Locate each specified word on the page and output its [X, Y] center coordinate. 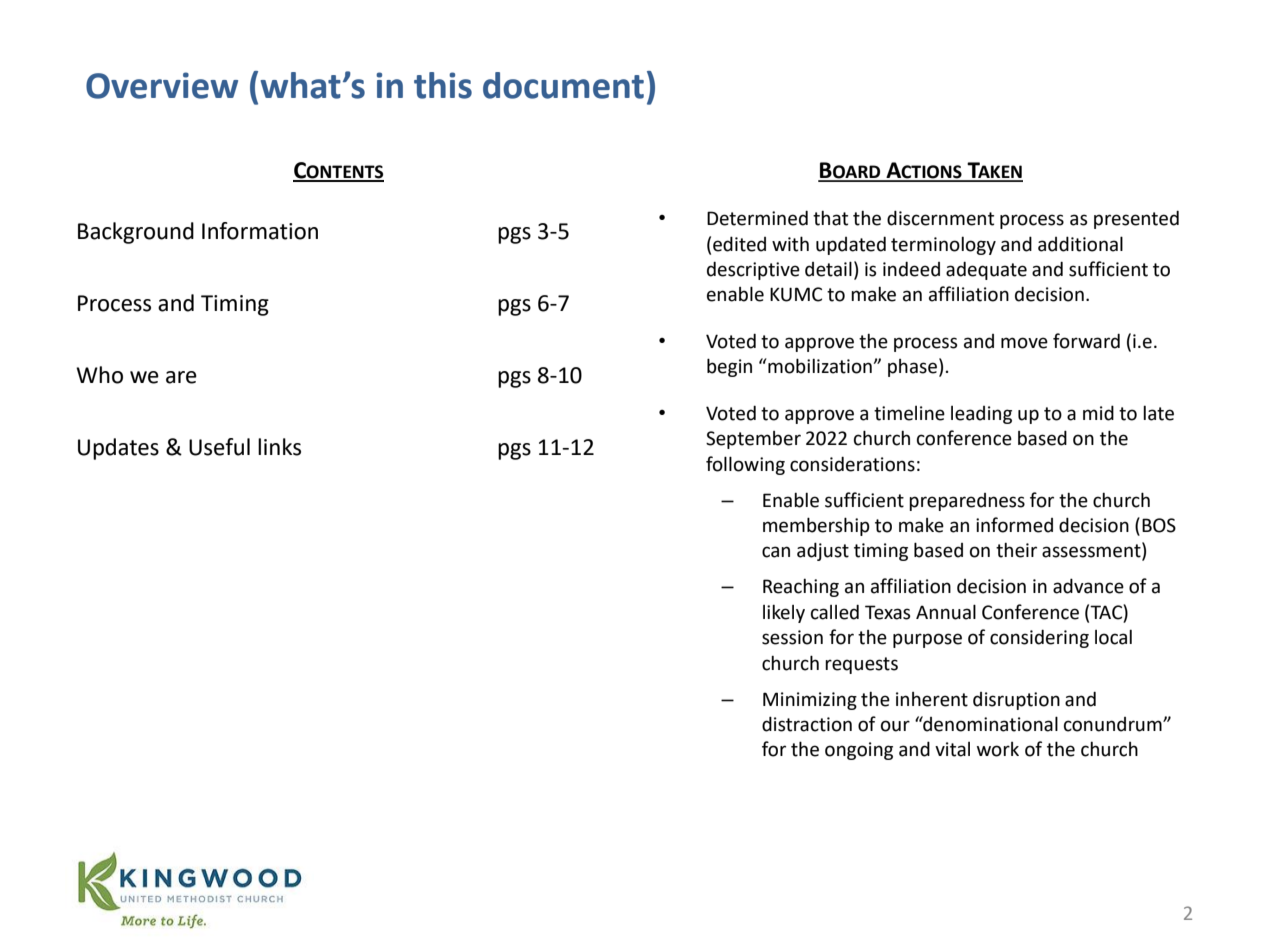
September [753, 440]
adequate [986, 270]
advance [1088, 586]
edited [739, 244]
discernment [940, 218]
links [279, 447]
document [563, 85]
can [776, 552]
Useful [219, 447]
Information [260, 231]
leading [981, 414]
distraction [807, 724]
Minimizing [810, 701]
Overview [162, 85]
